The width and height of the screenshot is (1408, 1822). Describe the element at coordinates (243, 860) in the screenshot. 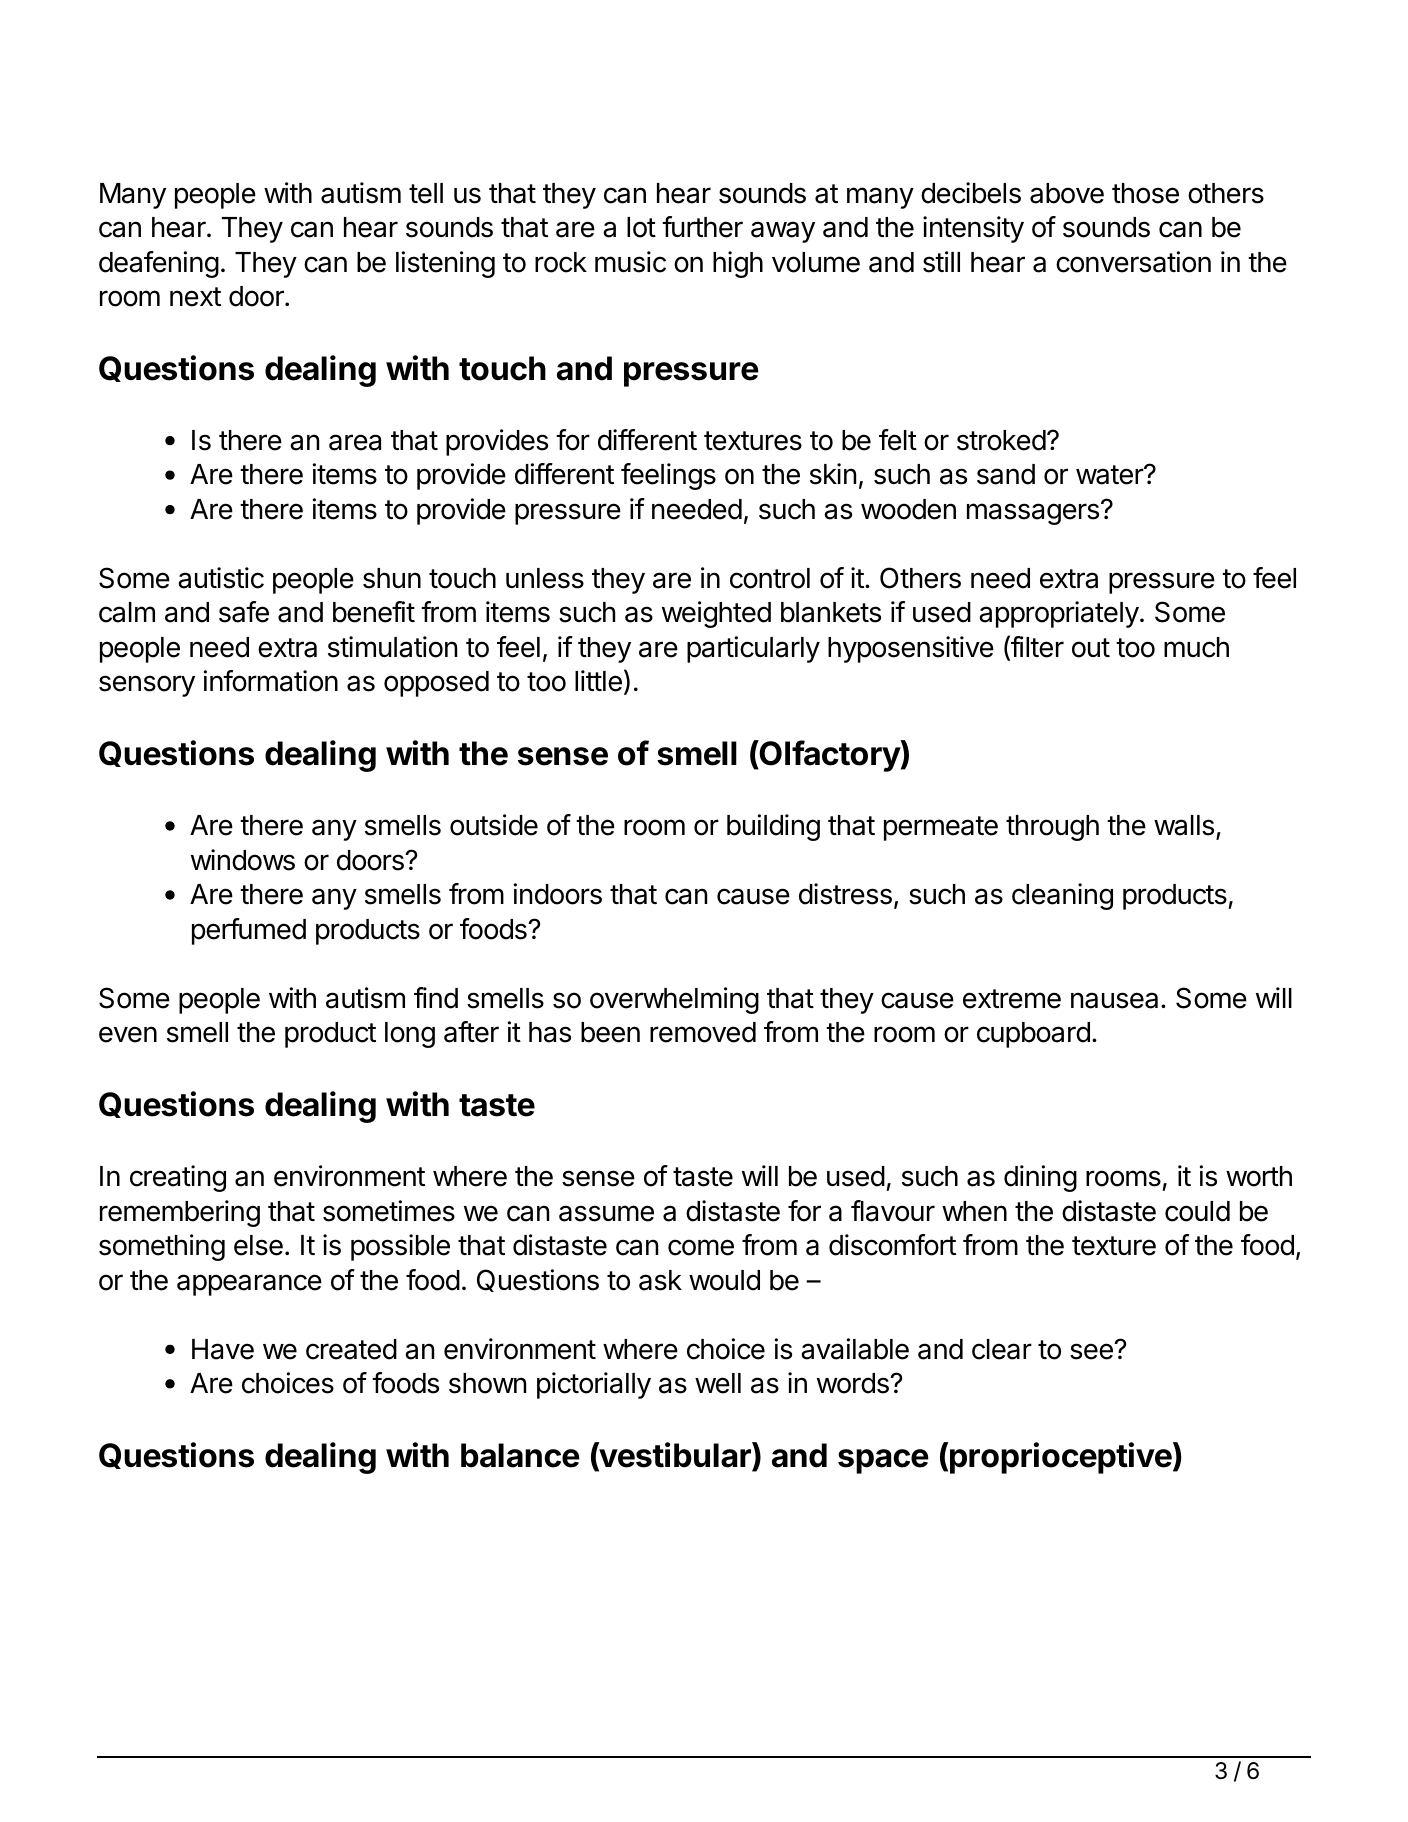

I see `windows` at that location.
